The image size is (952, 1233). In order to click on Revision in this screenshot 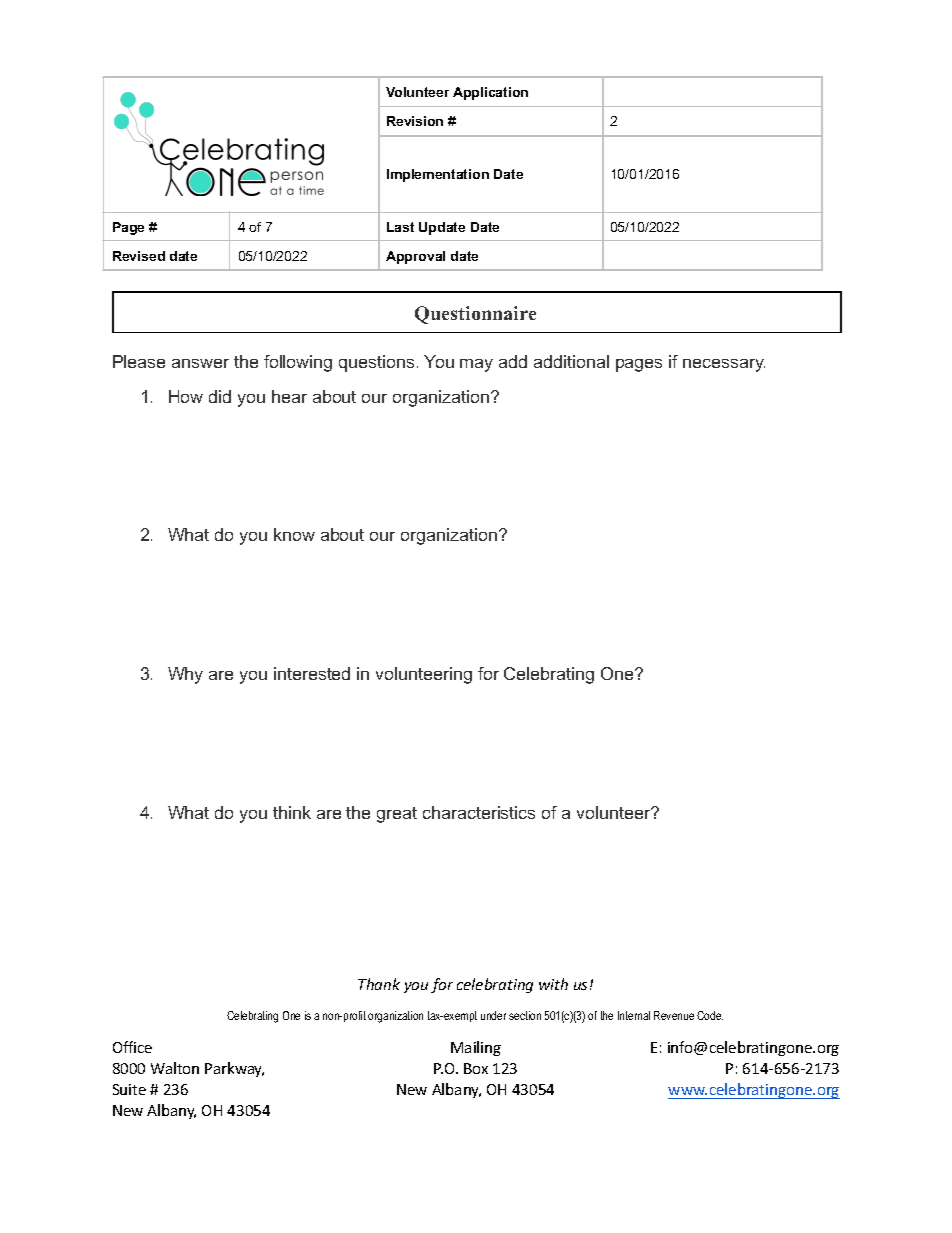, I will do `click(415, 121)`.
